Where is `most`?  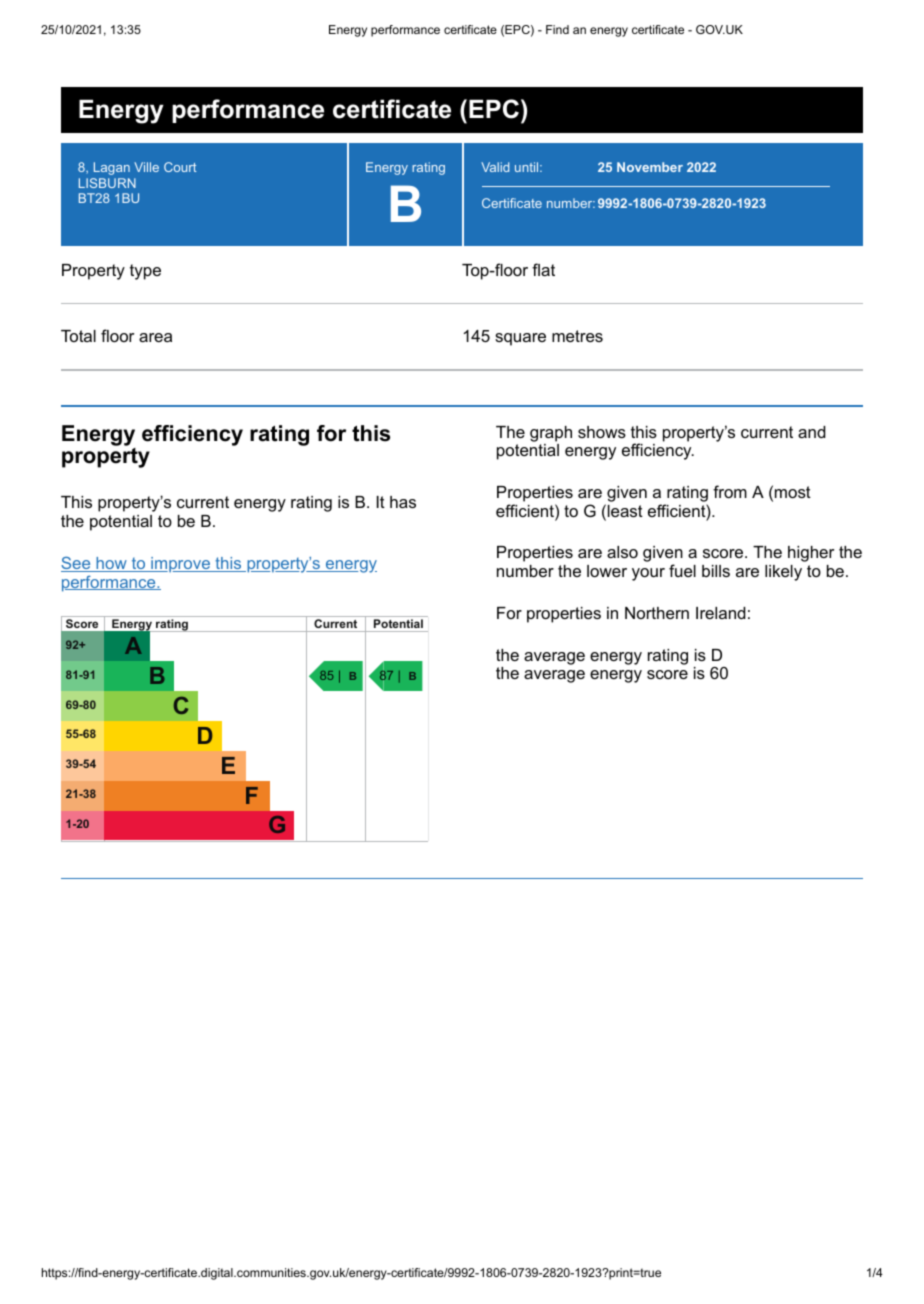
most is located at coordinates (793, 492).
